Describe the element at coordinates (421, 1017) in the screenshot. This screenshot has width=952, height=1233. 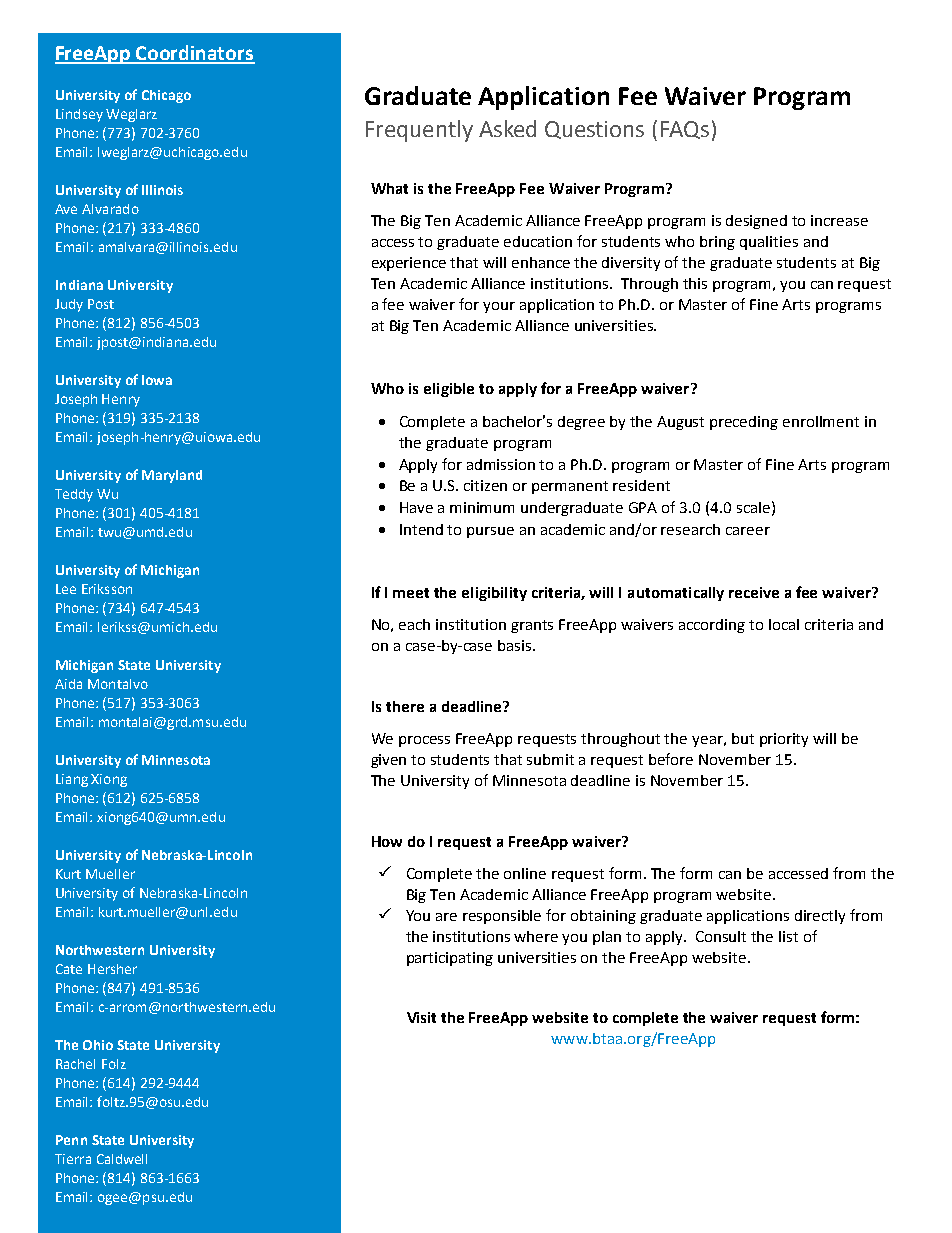
I see `Visit` at that location.
